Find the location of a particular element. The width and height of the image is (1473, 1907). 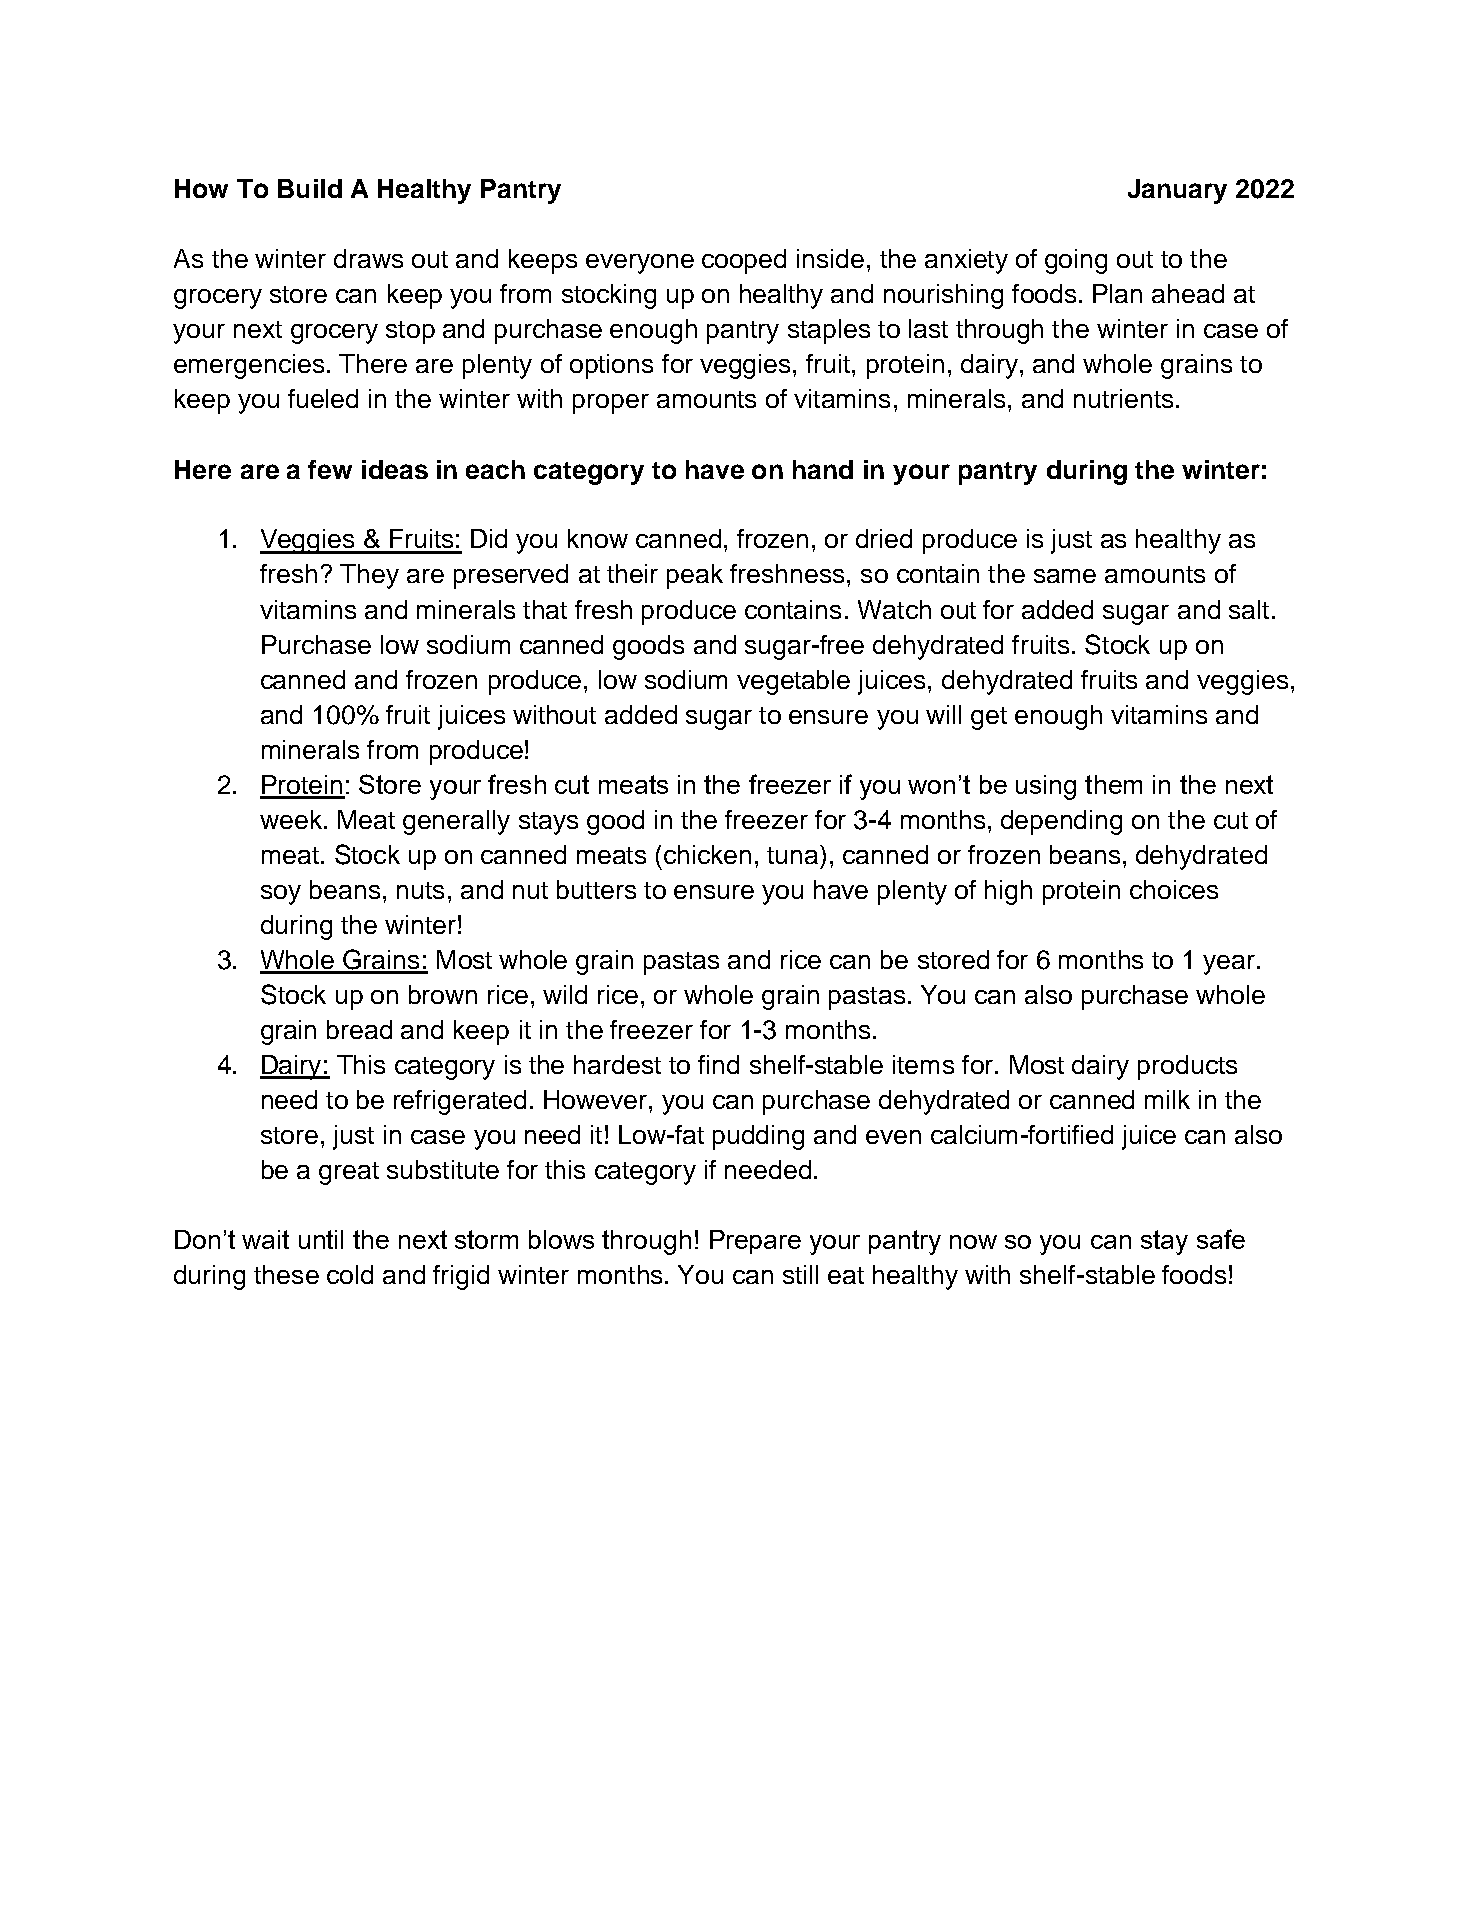

ideas is located at coordinates (395, 469).
